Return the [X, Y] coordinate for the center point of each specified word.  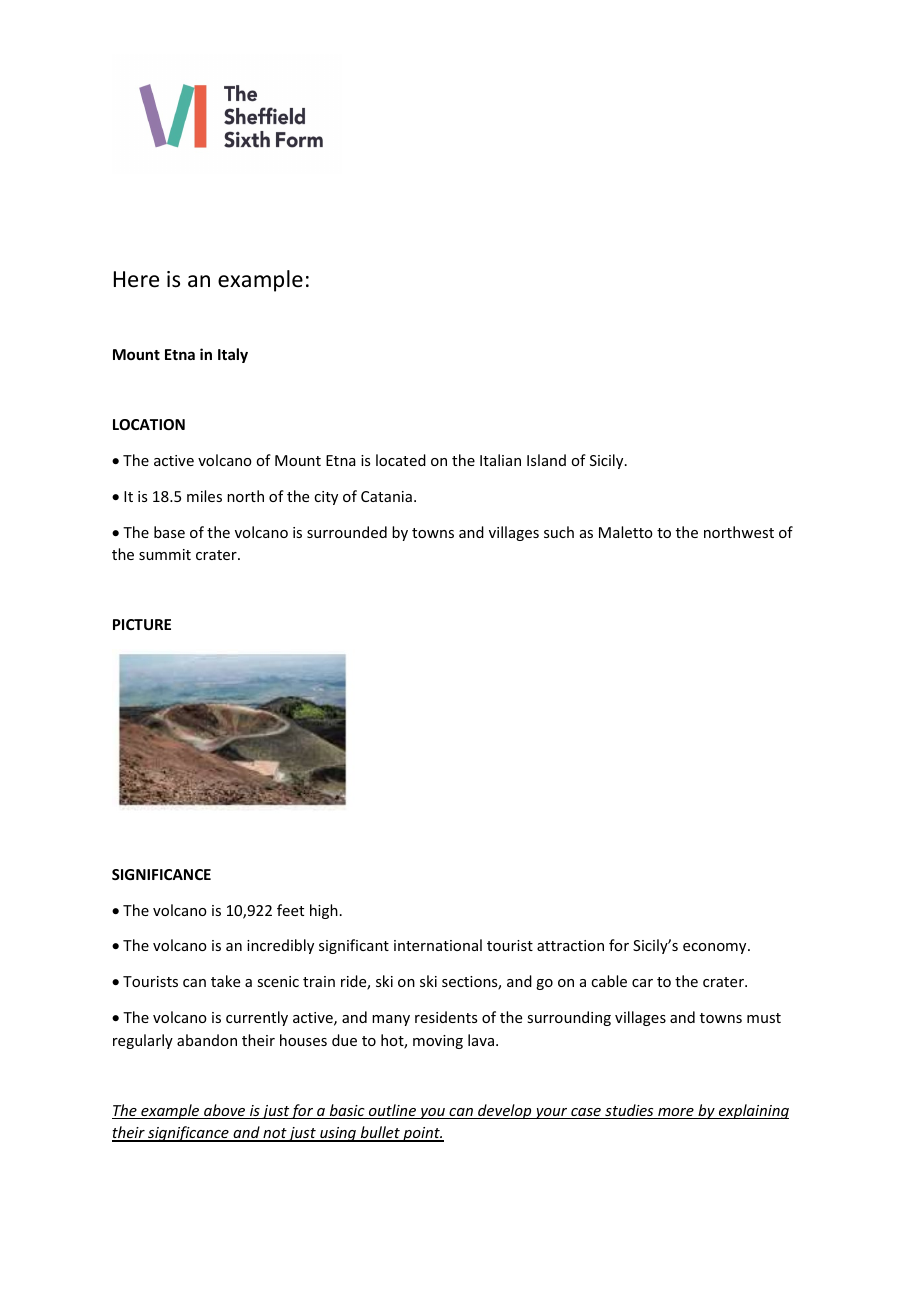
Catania [386, 496]
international [438, 945]
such [559, 532]
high [324, 911]
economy [716, 948]
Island [546, 460]
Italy [233, 355]
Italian [500, 460]
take [225, 981]
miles [204, 496]
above [225, 1111]
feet [290, 910]
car [642, 983]
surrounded [347, 532]
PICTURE [142, 624]
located [401, 460]
